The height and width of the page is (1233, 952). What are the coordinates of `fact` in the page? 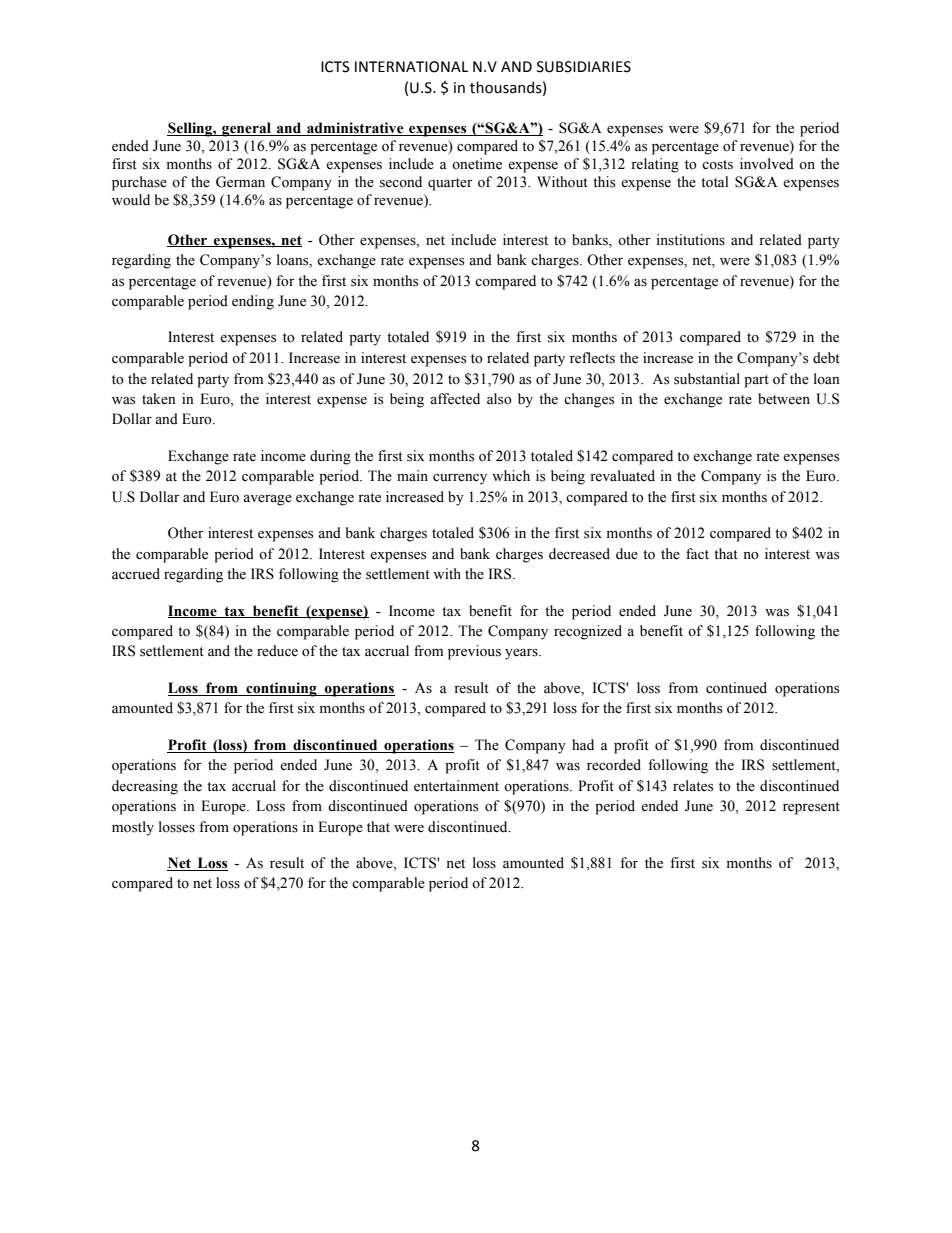 It's located at (697, 553).
